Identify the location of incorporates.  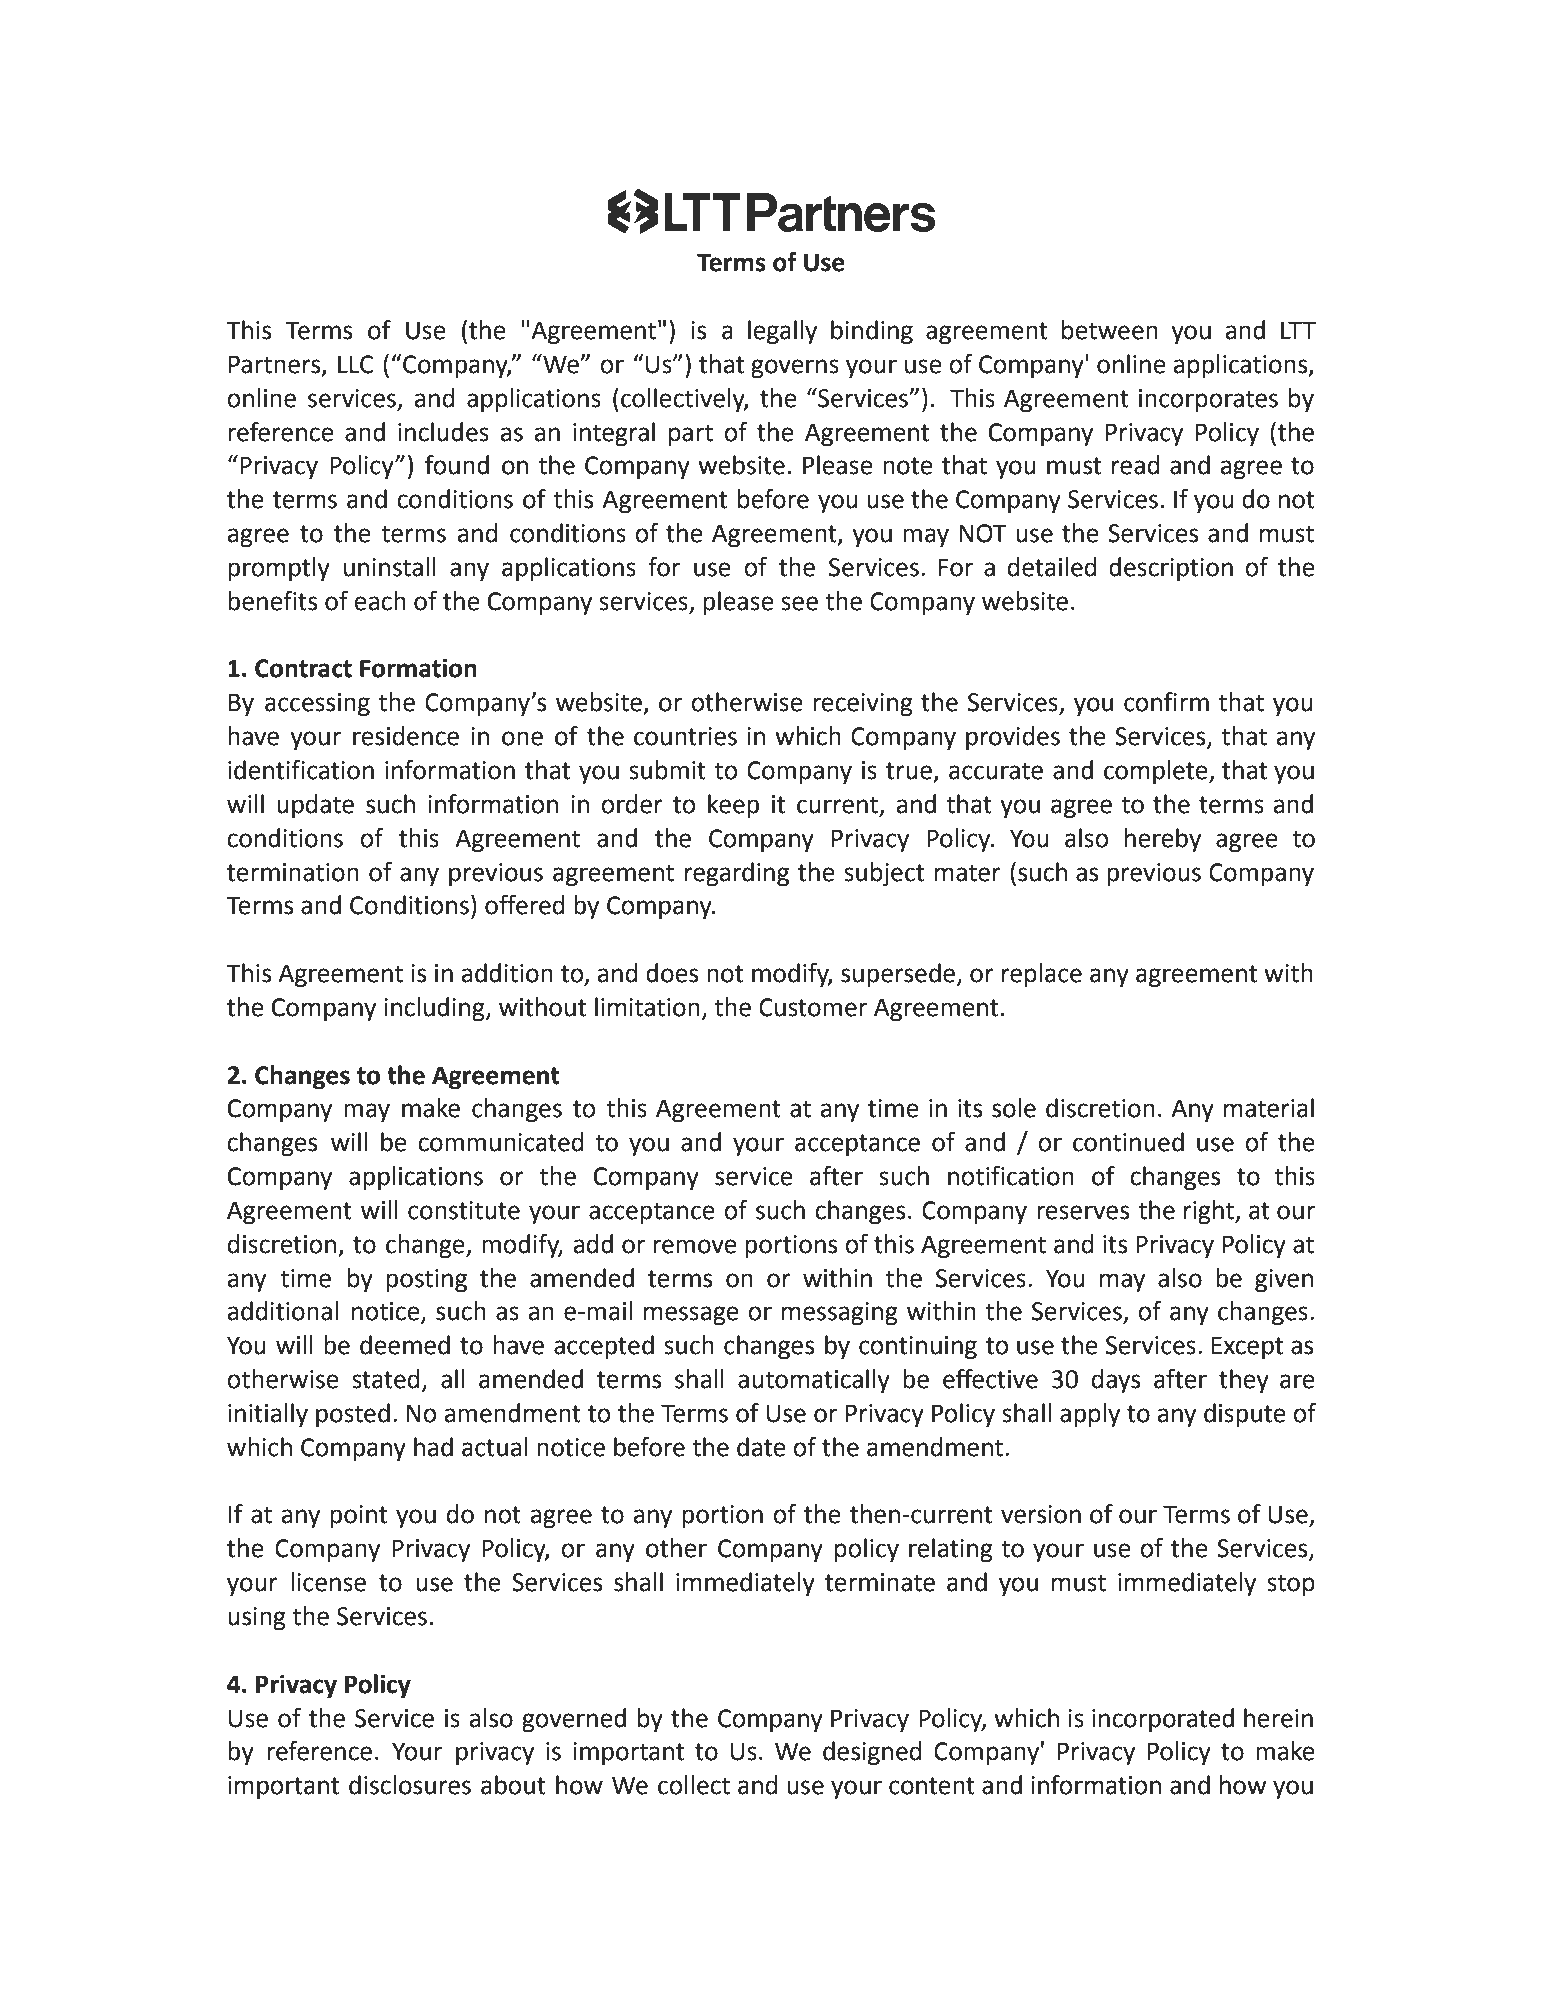
(1208, 400).
